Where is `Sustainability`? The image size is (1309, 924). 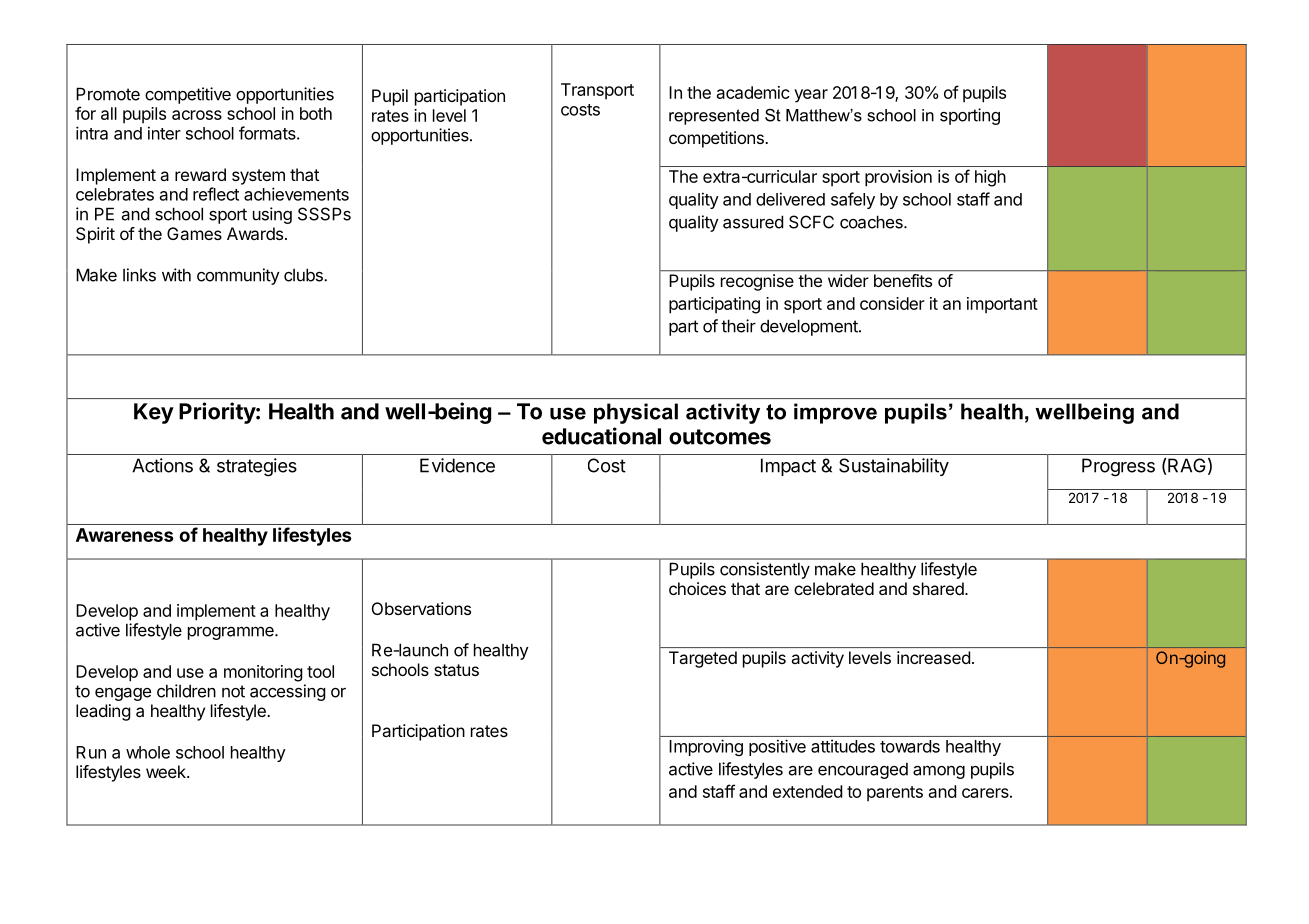 Sustainability is located at coordinates (894, 467).
